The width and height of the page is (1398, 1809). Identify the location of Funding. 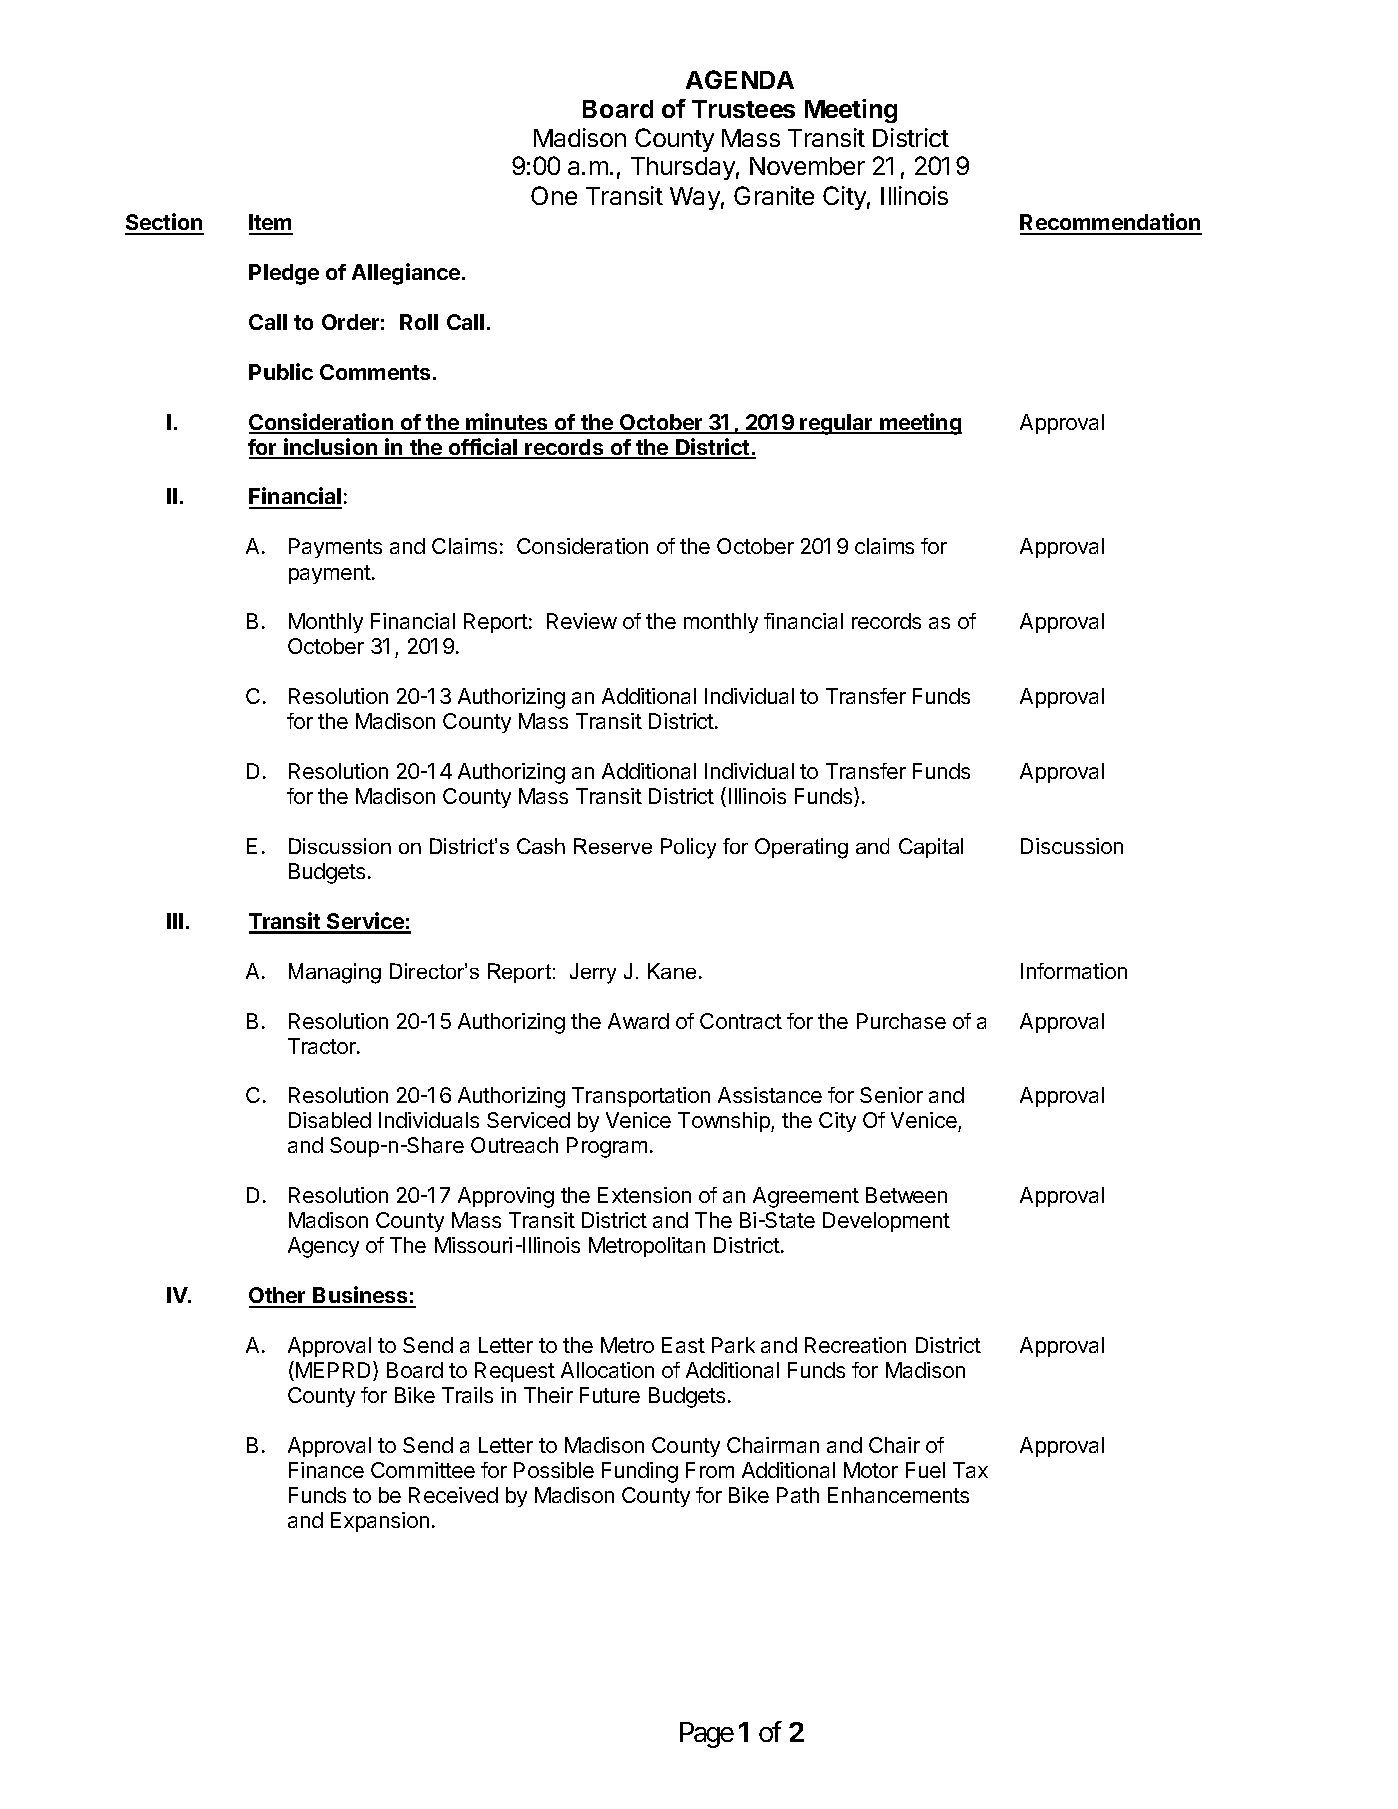
(640, 1472).
